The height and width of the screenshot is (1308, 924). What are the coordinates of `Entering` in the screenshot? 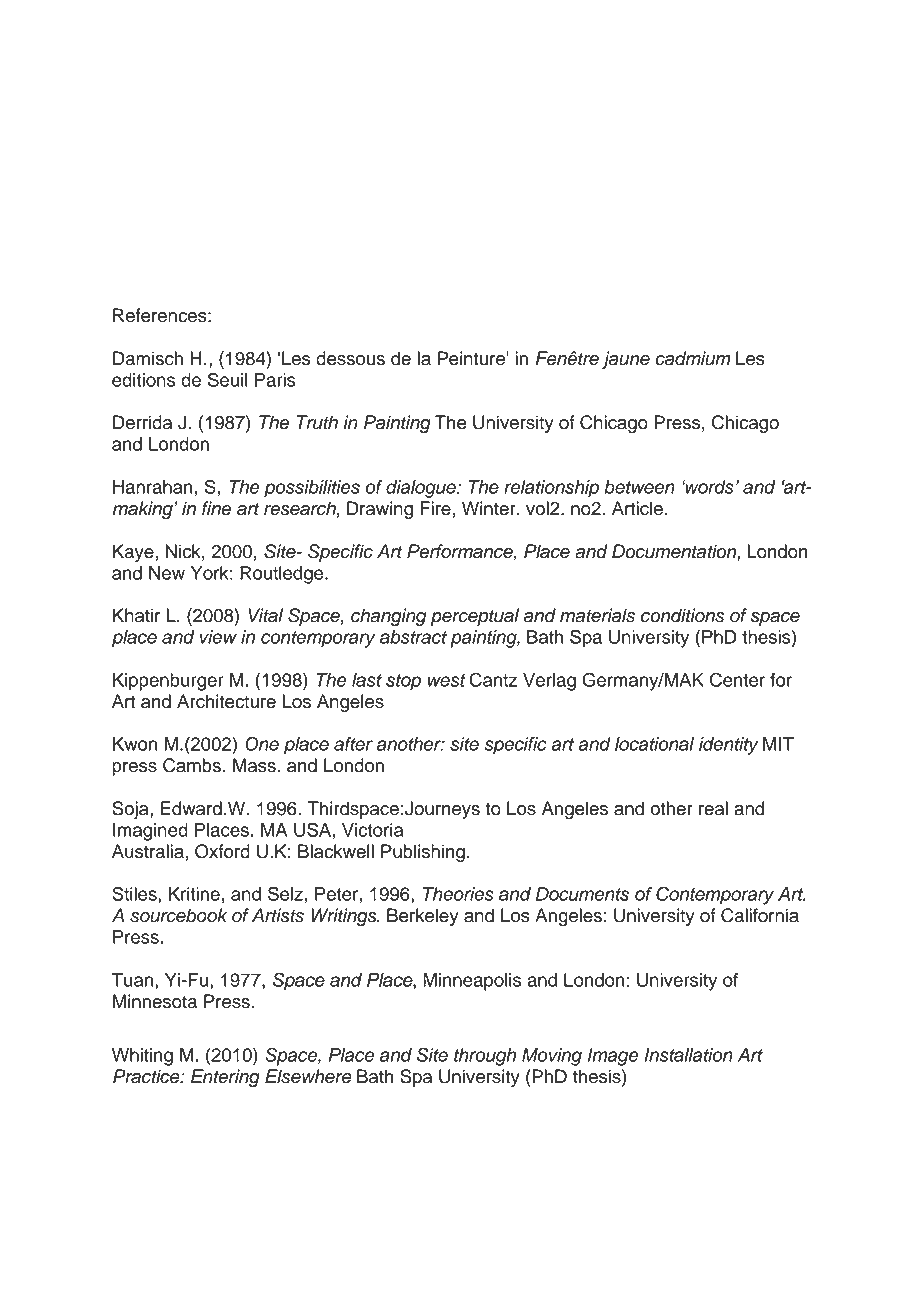 It's located at (225, 1078).
